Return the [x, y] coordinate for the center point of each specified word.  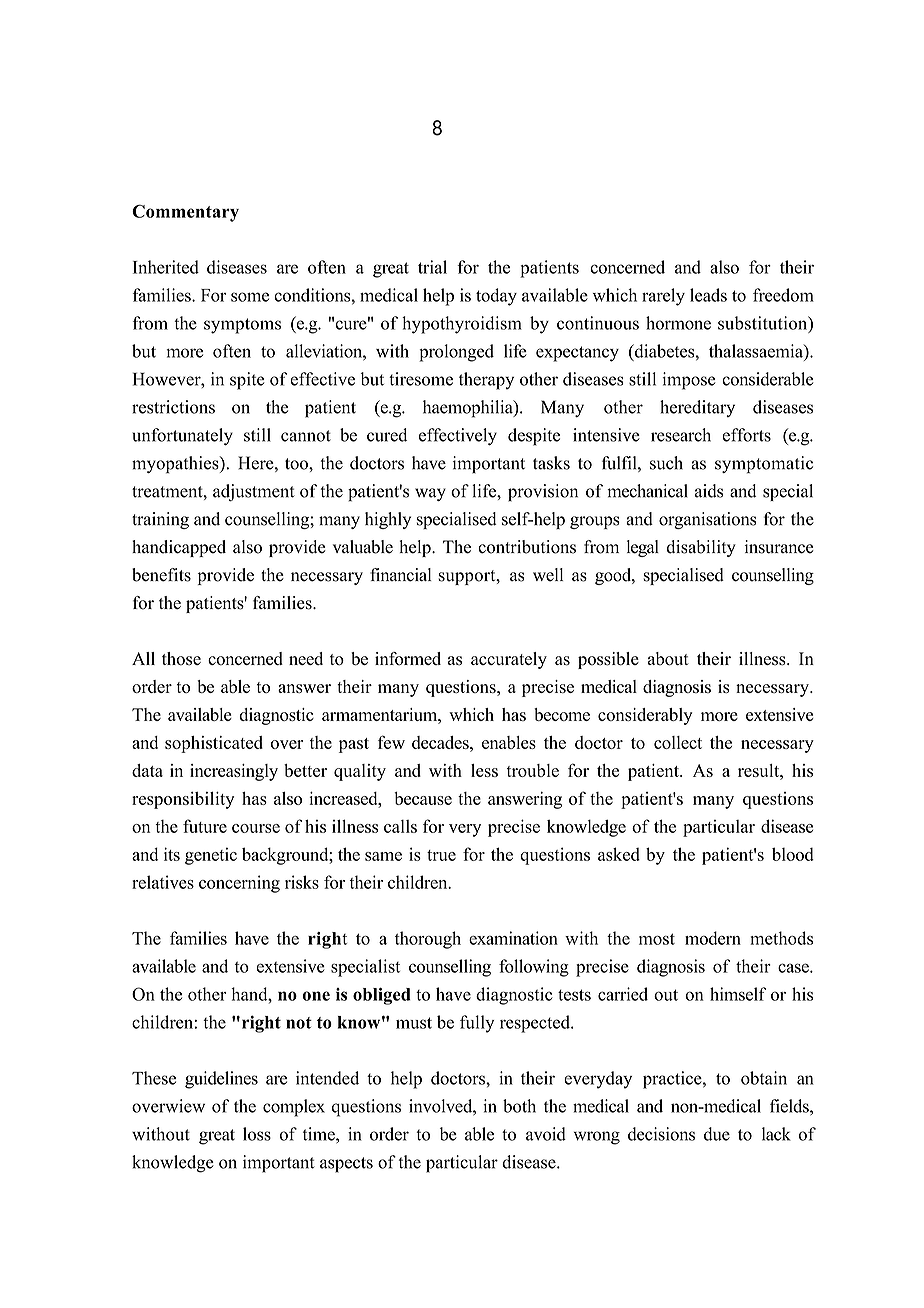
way [430, 494]
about [668, 659]
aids [709, 491]
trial [432, 267]
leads [708, 295]
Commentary [185, 213]
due [717, 1134]
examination [513, 938]
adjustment [254, 493]
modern [713, 938]
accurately [509, 660]
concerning [239, 884]
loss [257, 1134]
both [519, 1106]
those [181, 659]
